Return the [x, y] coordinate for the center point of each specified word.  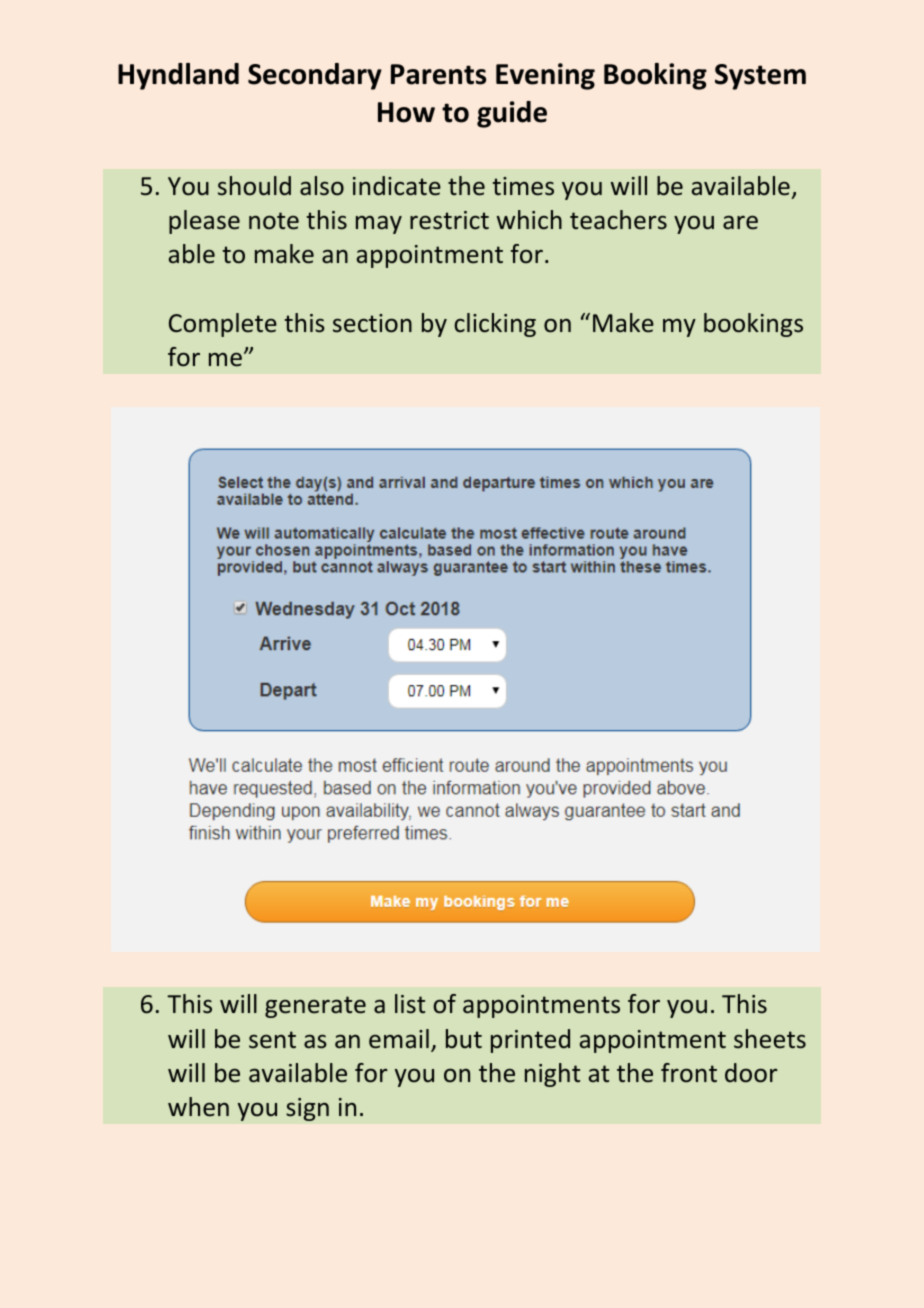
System [760, 77]
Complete [223, 325]
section [372, 323]
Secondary [315, 76]
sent [272, 1040]
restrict [449, 220]
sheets [770, 1039]
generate [315, 1007]
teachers [618, 220]
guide [512, 114]
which [529, 220]
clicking [495, 325]
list [410, 1004]
